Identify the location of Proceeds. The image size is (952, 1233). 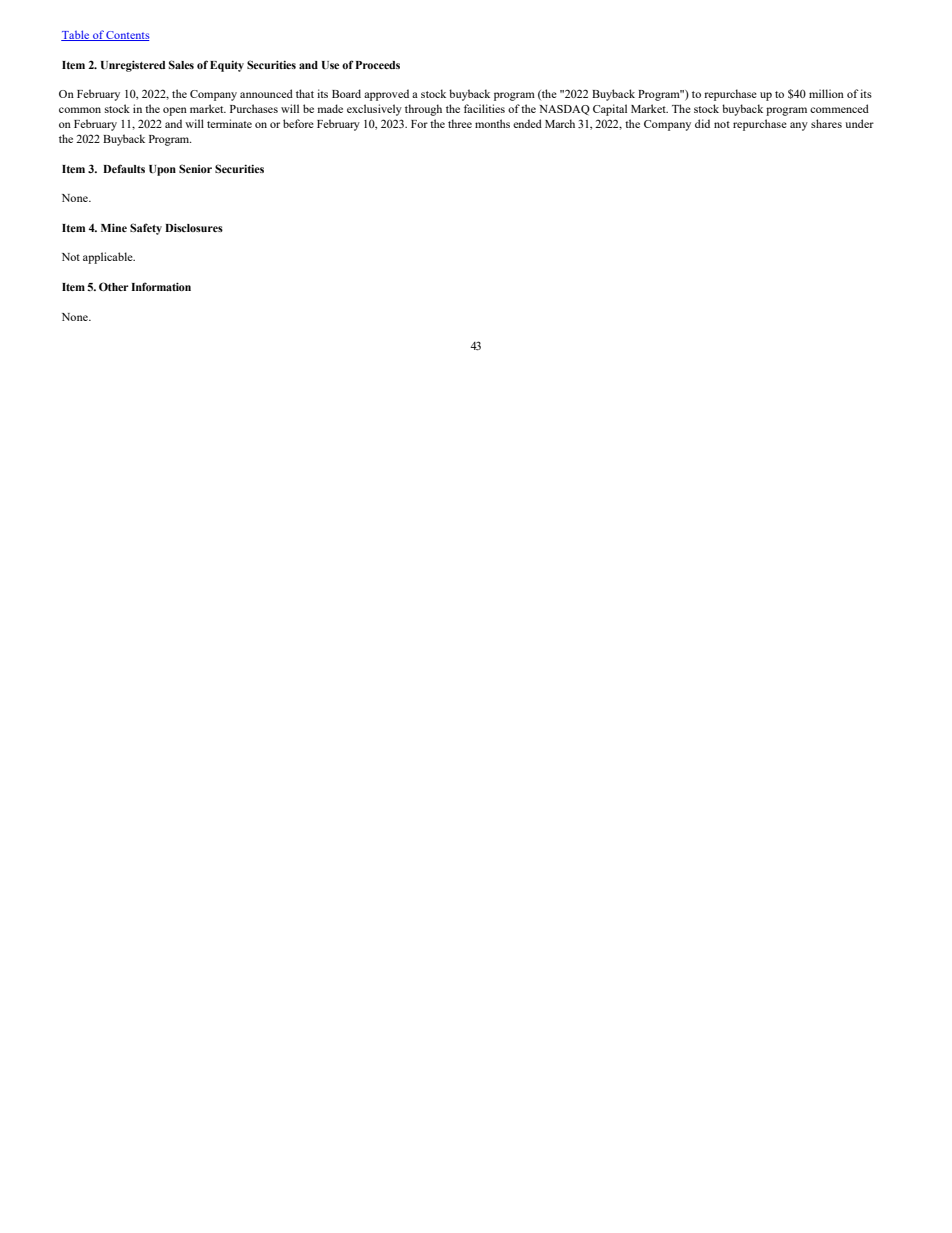
(378, 65).
